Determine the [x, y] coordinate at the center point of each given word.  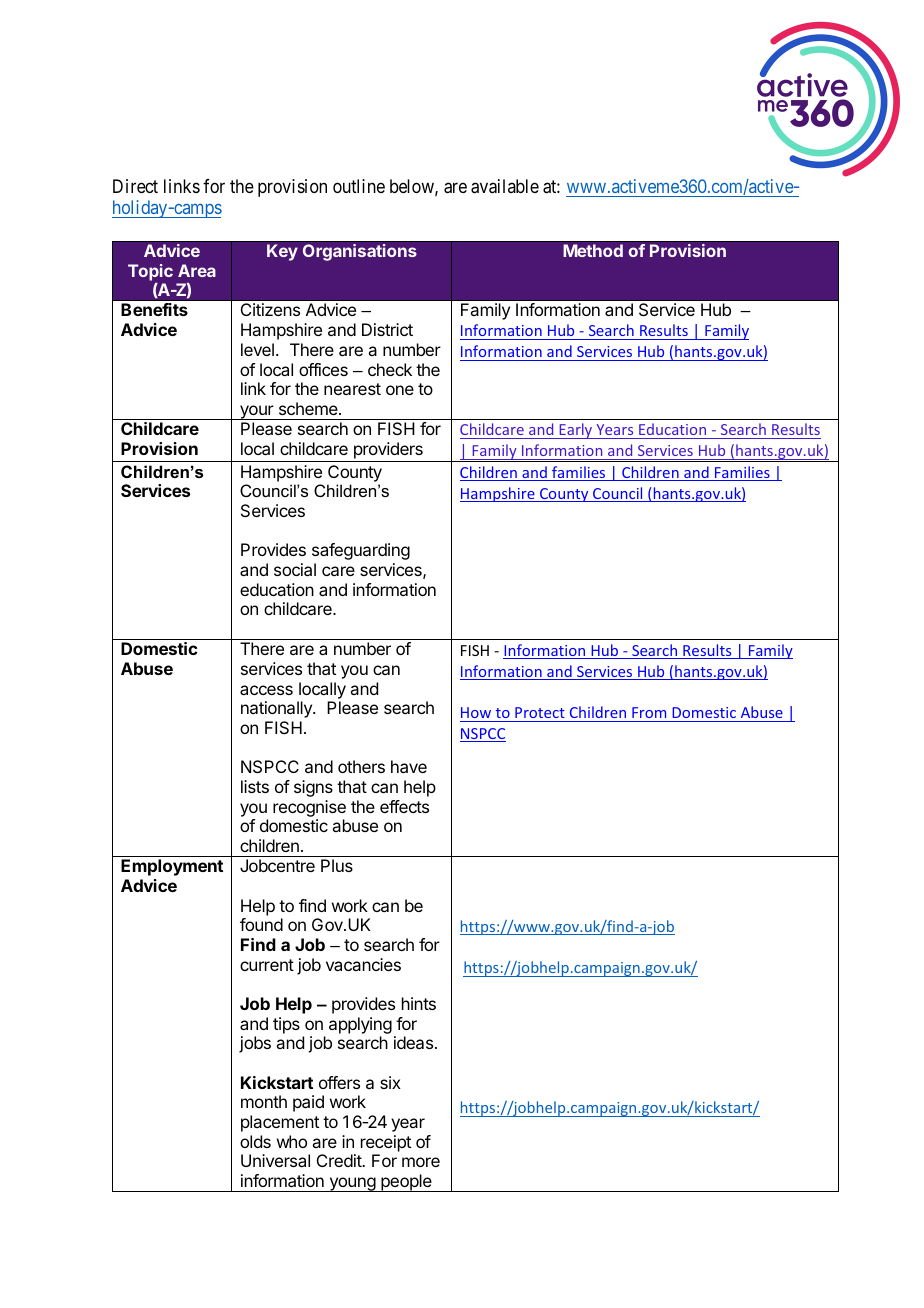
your [257, 412]
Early [576, 431]
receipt [386, 1143]
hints [419, 1003]
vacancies [363, 964]
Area [197, 270]
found [261, 924]
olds [255, 1141]
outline [359, 186]
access [266, 690]
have [409, 766]
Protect [540, 712]
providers [388, 452]
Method [593, 250]
